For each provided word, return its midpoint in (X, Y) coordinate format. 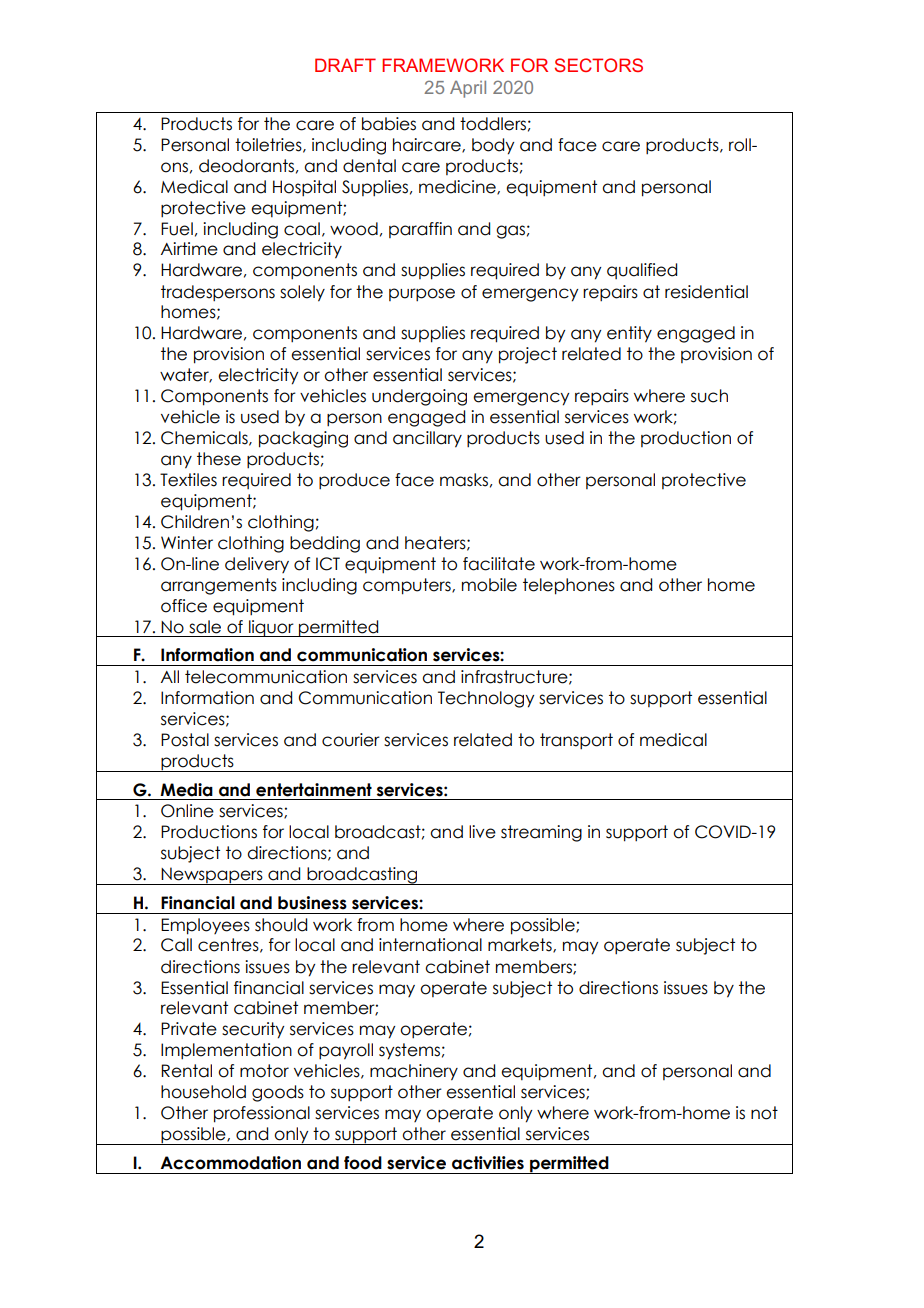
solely (302, 293)
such (709, 396)
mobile (489, 585)
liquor (271, 628)
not (764, 1113)
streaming (541, 833)
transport (576, 741)
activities (488, 1163)
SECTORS (599, 65)
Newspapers (212, 876)
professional (262, 1114)
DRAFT (345, 65)
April (468, 89)
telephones (569, 586)
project (528, 355)
